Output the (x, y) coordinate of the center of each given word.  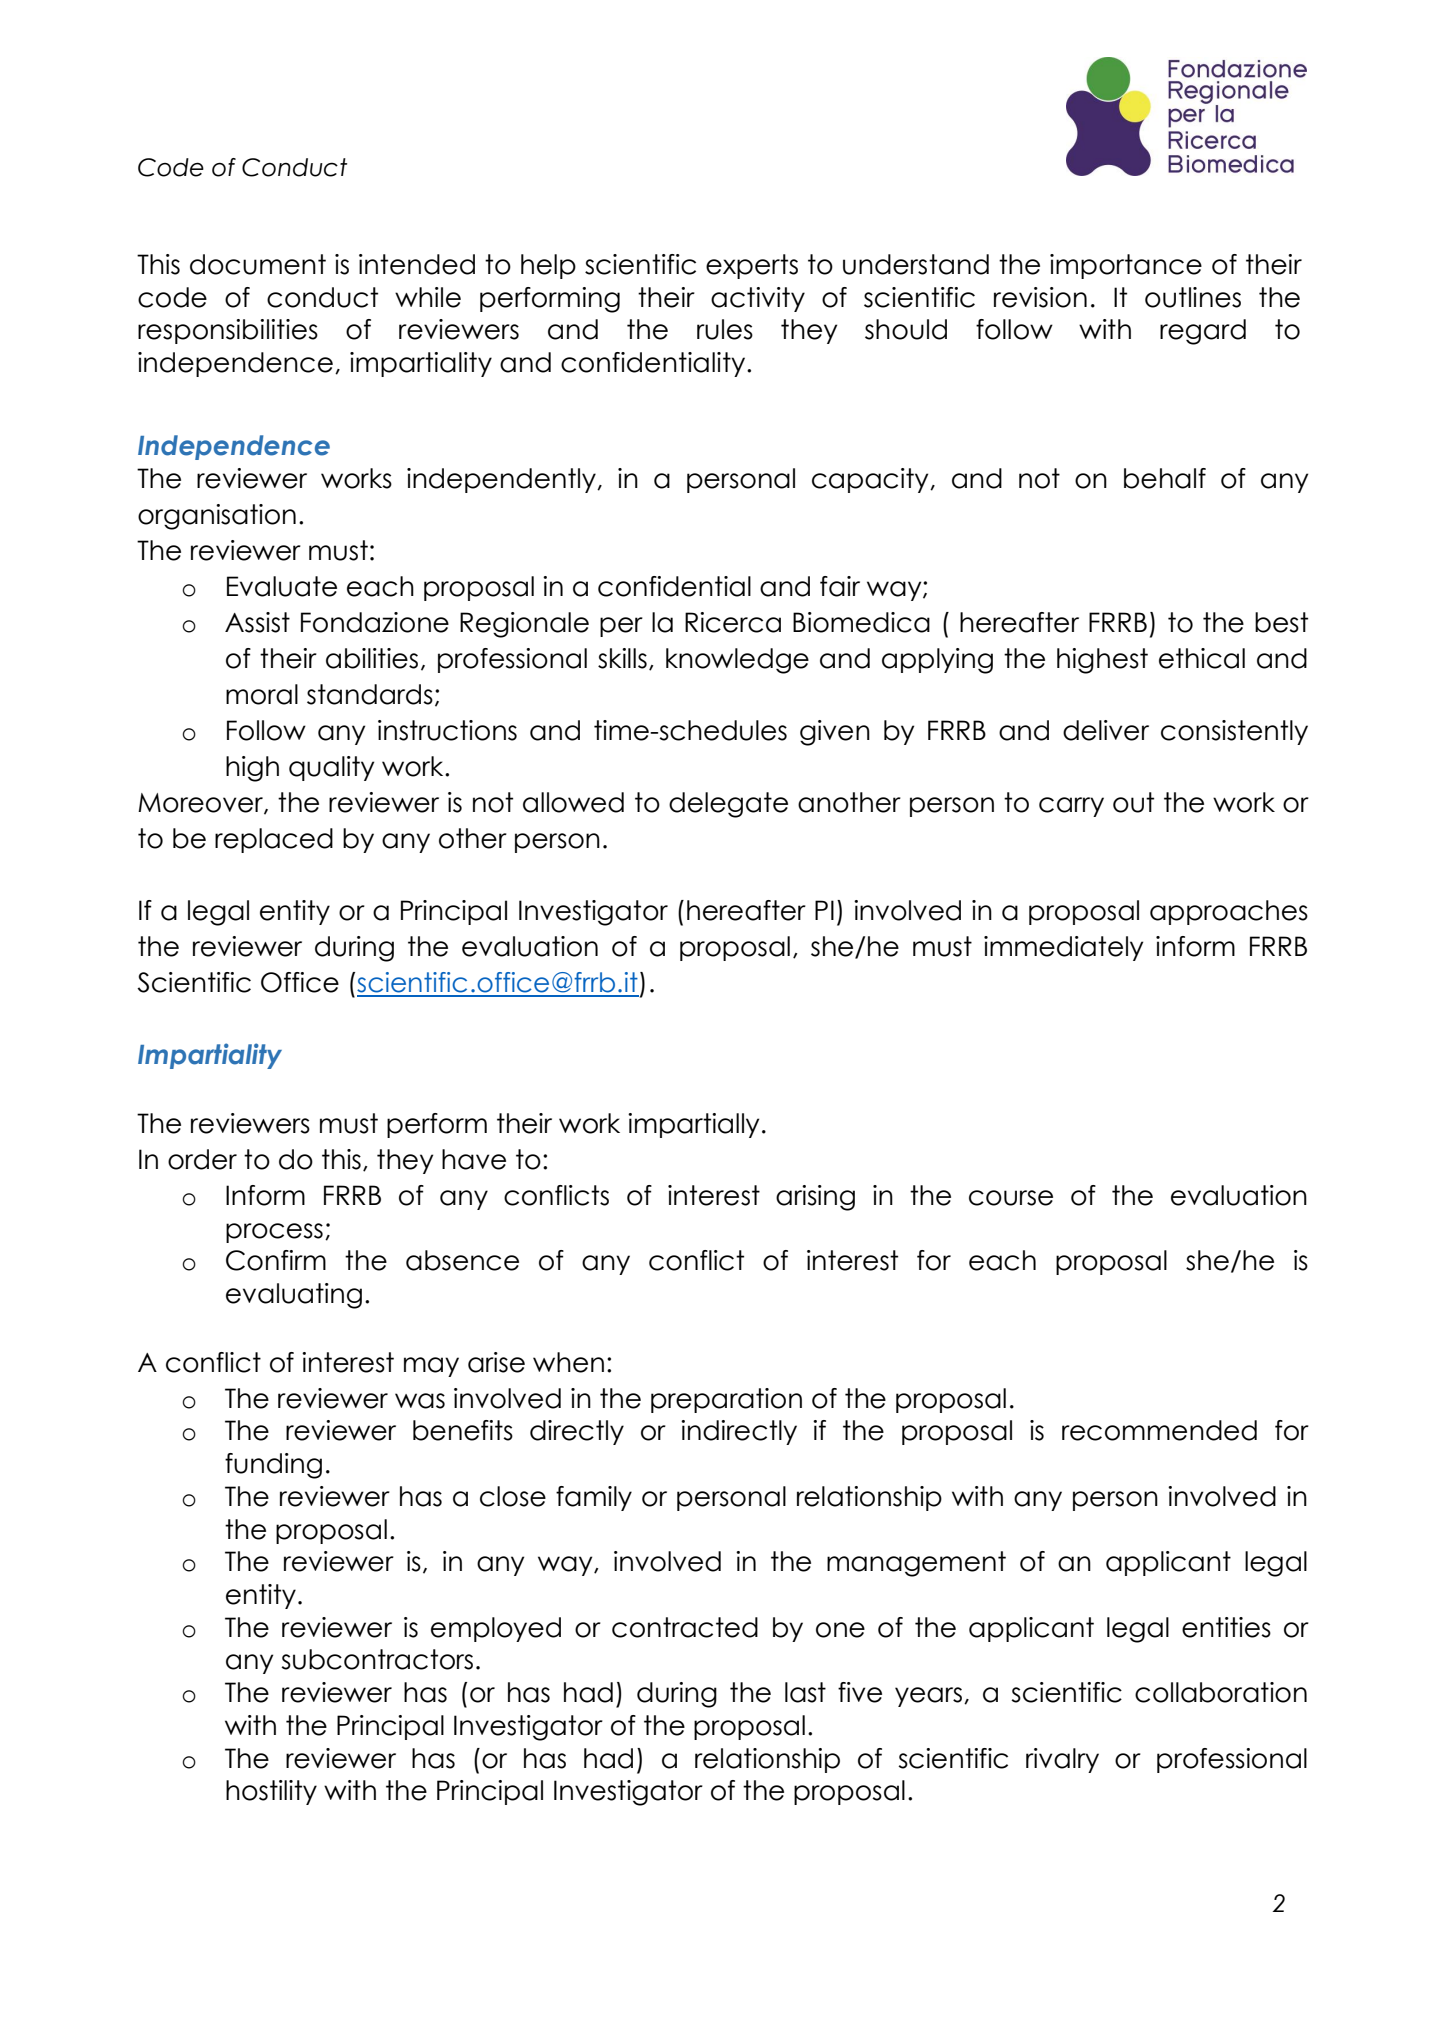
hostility (271, 1792)
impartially (693, 1125)
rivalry (1062, 1760)
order (202, 1159)
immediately (1063, 948)
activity (758, 299)
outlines (1193, 297)
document (258, 264)
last (805, 1692)
